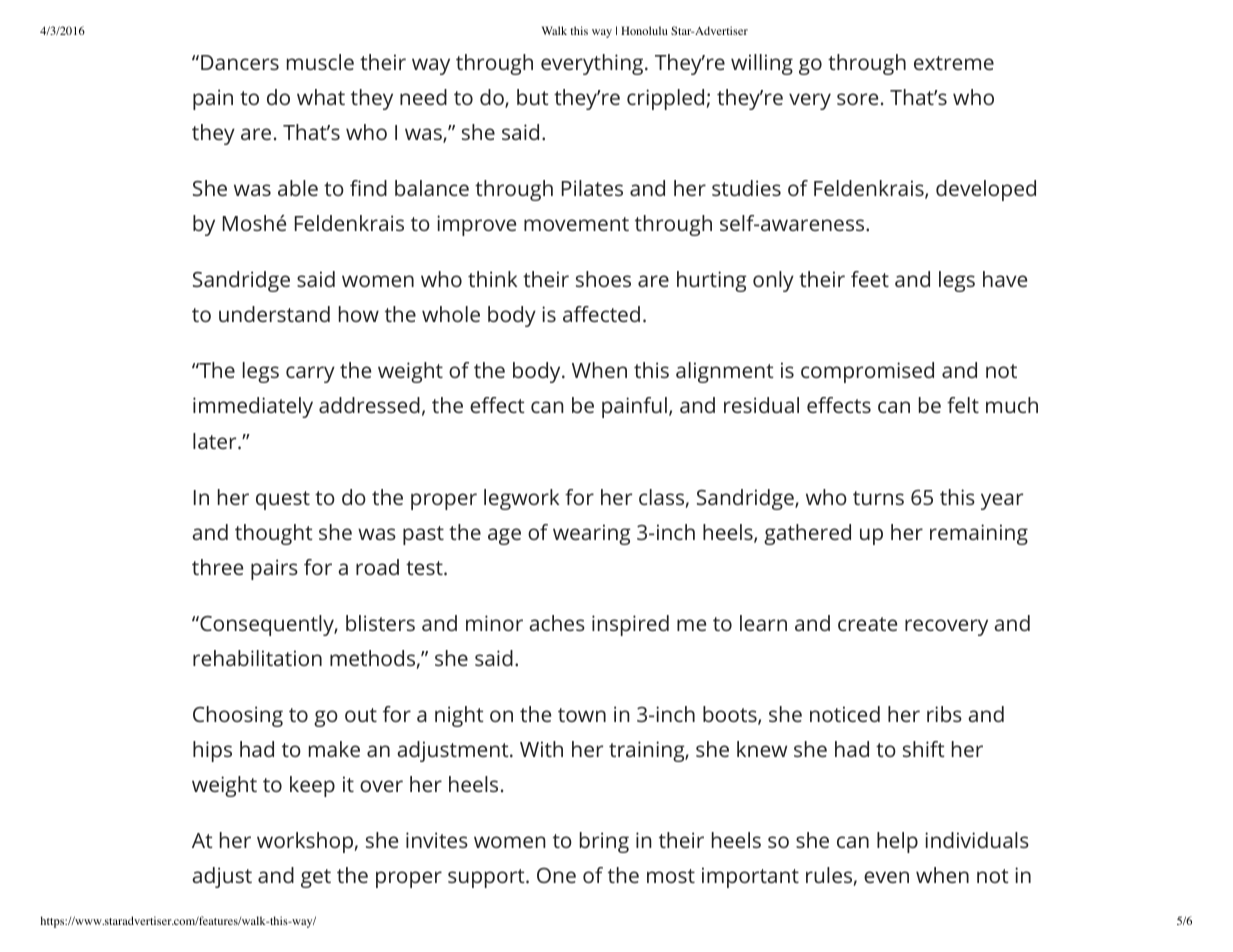  Describe the element at coordinates (320, 62) in the screenshot. I see `muscle` at that location.
